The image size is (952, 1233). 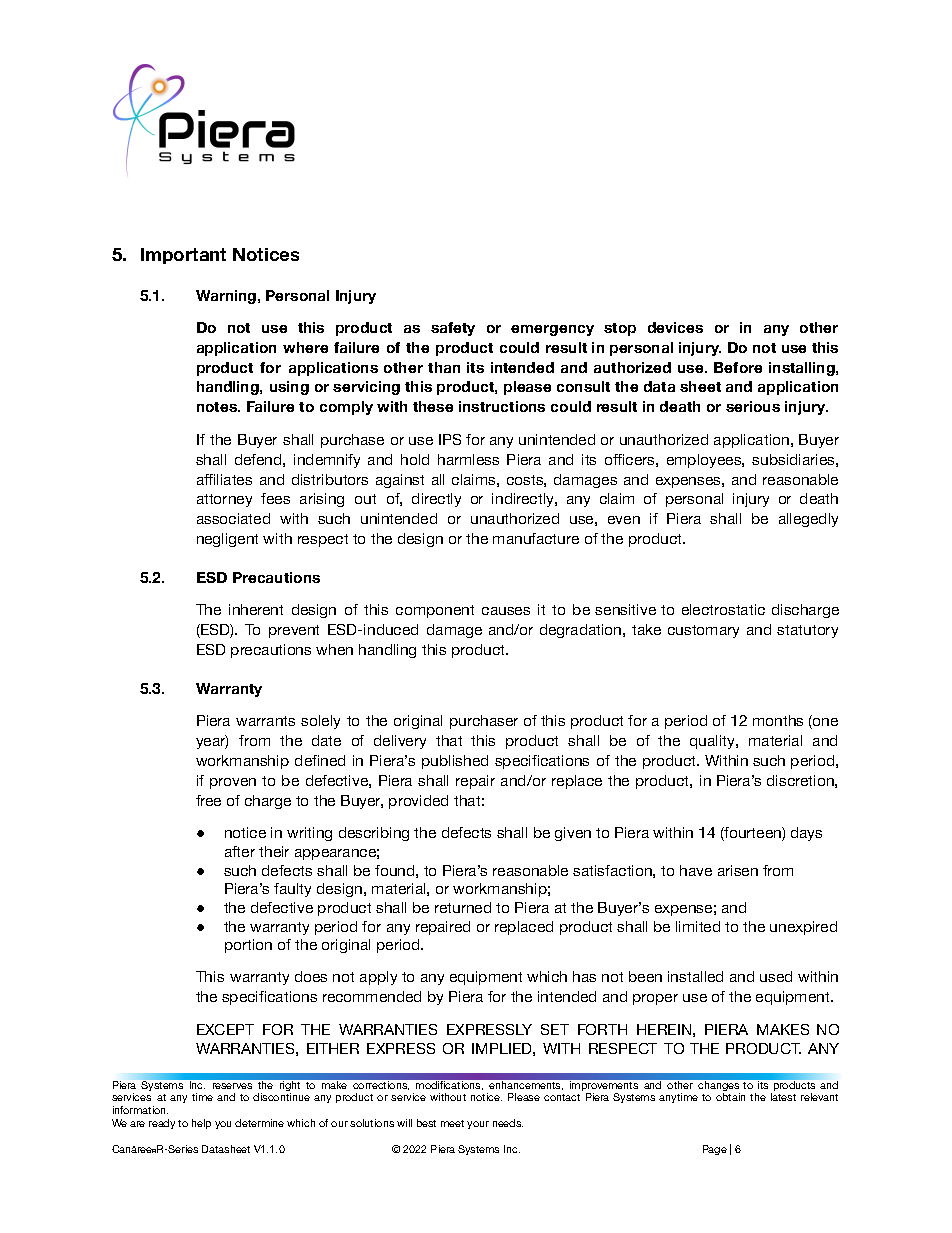 I want to click on safety, so click(x=453, y=329).
